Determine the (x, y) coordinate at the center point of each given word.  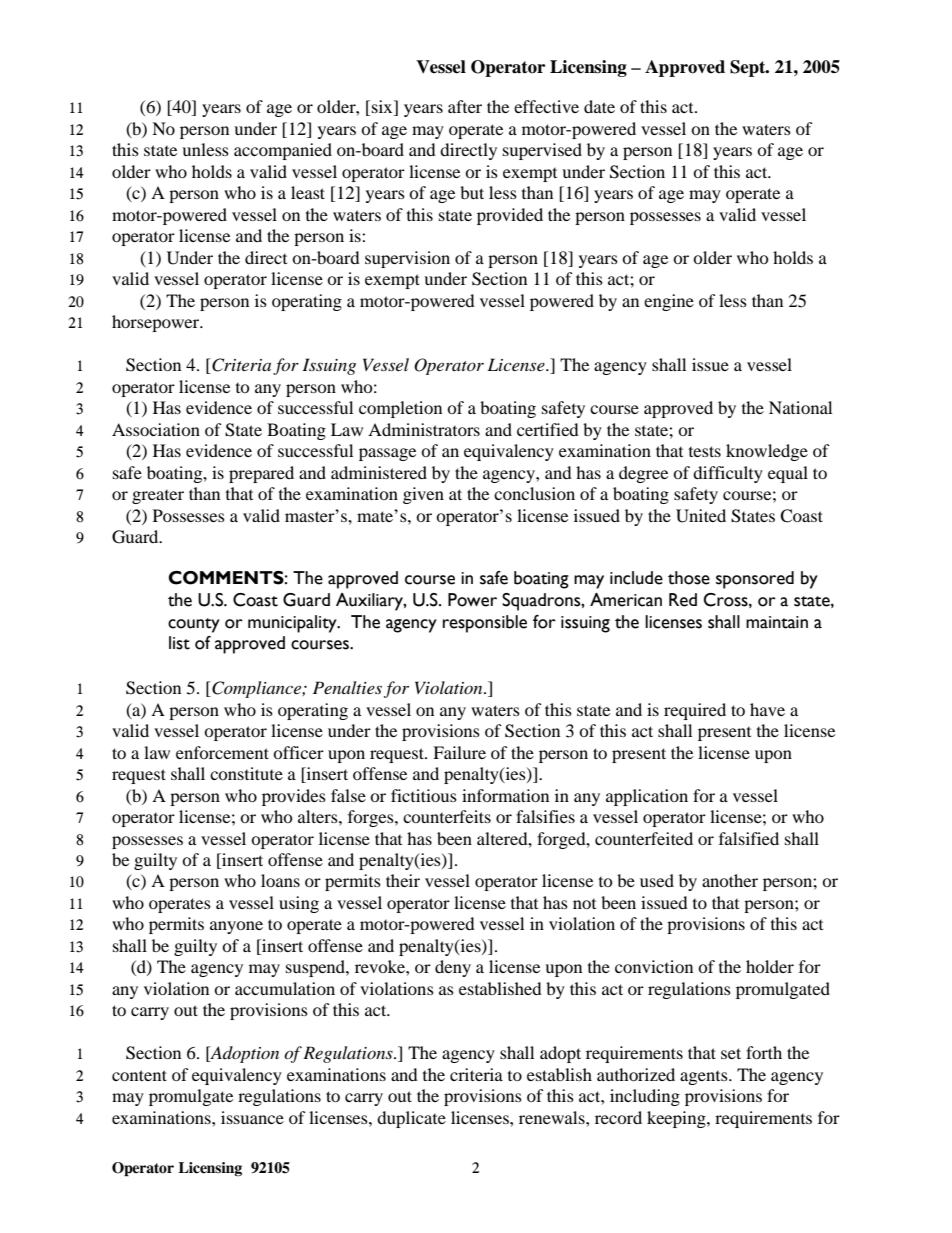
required (695, 711)
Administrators (424, 429)
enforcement (222, 752)
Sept (749, 68)
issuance (252, 1117)
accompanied (283, 151)
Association (156, 429)
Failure (459, 752)
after (465, 106)
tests (705, 451)
